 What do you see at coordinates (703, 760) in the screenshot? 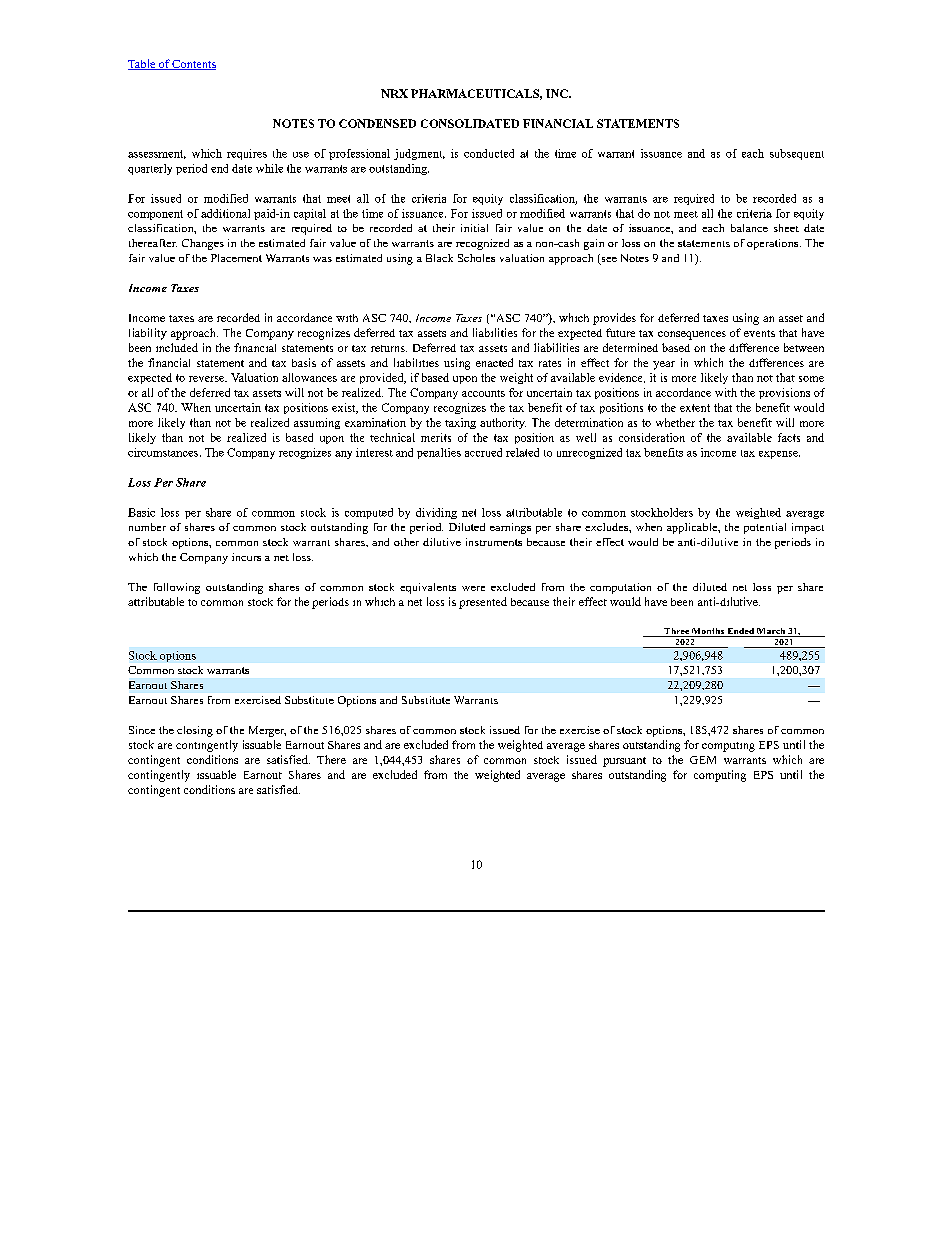
I see `GEM` at bounding box center [703, 760].
